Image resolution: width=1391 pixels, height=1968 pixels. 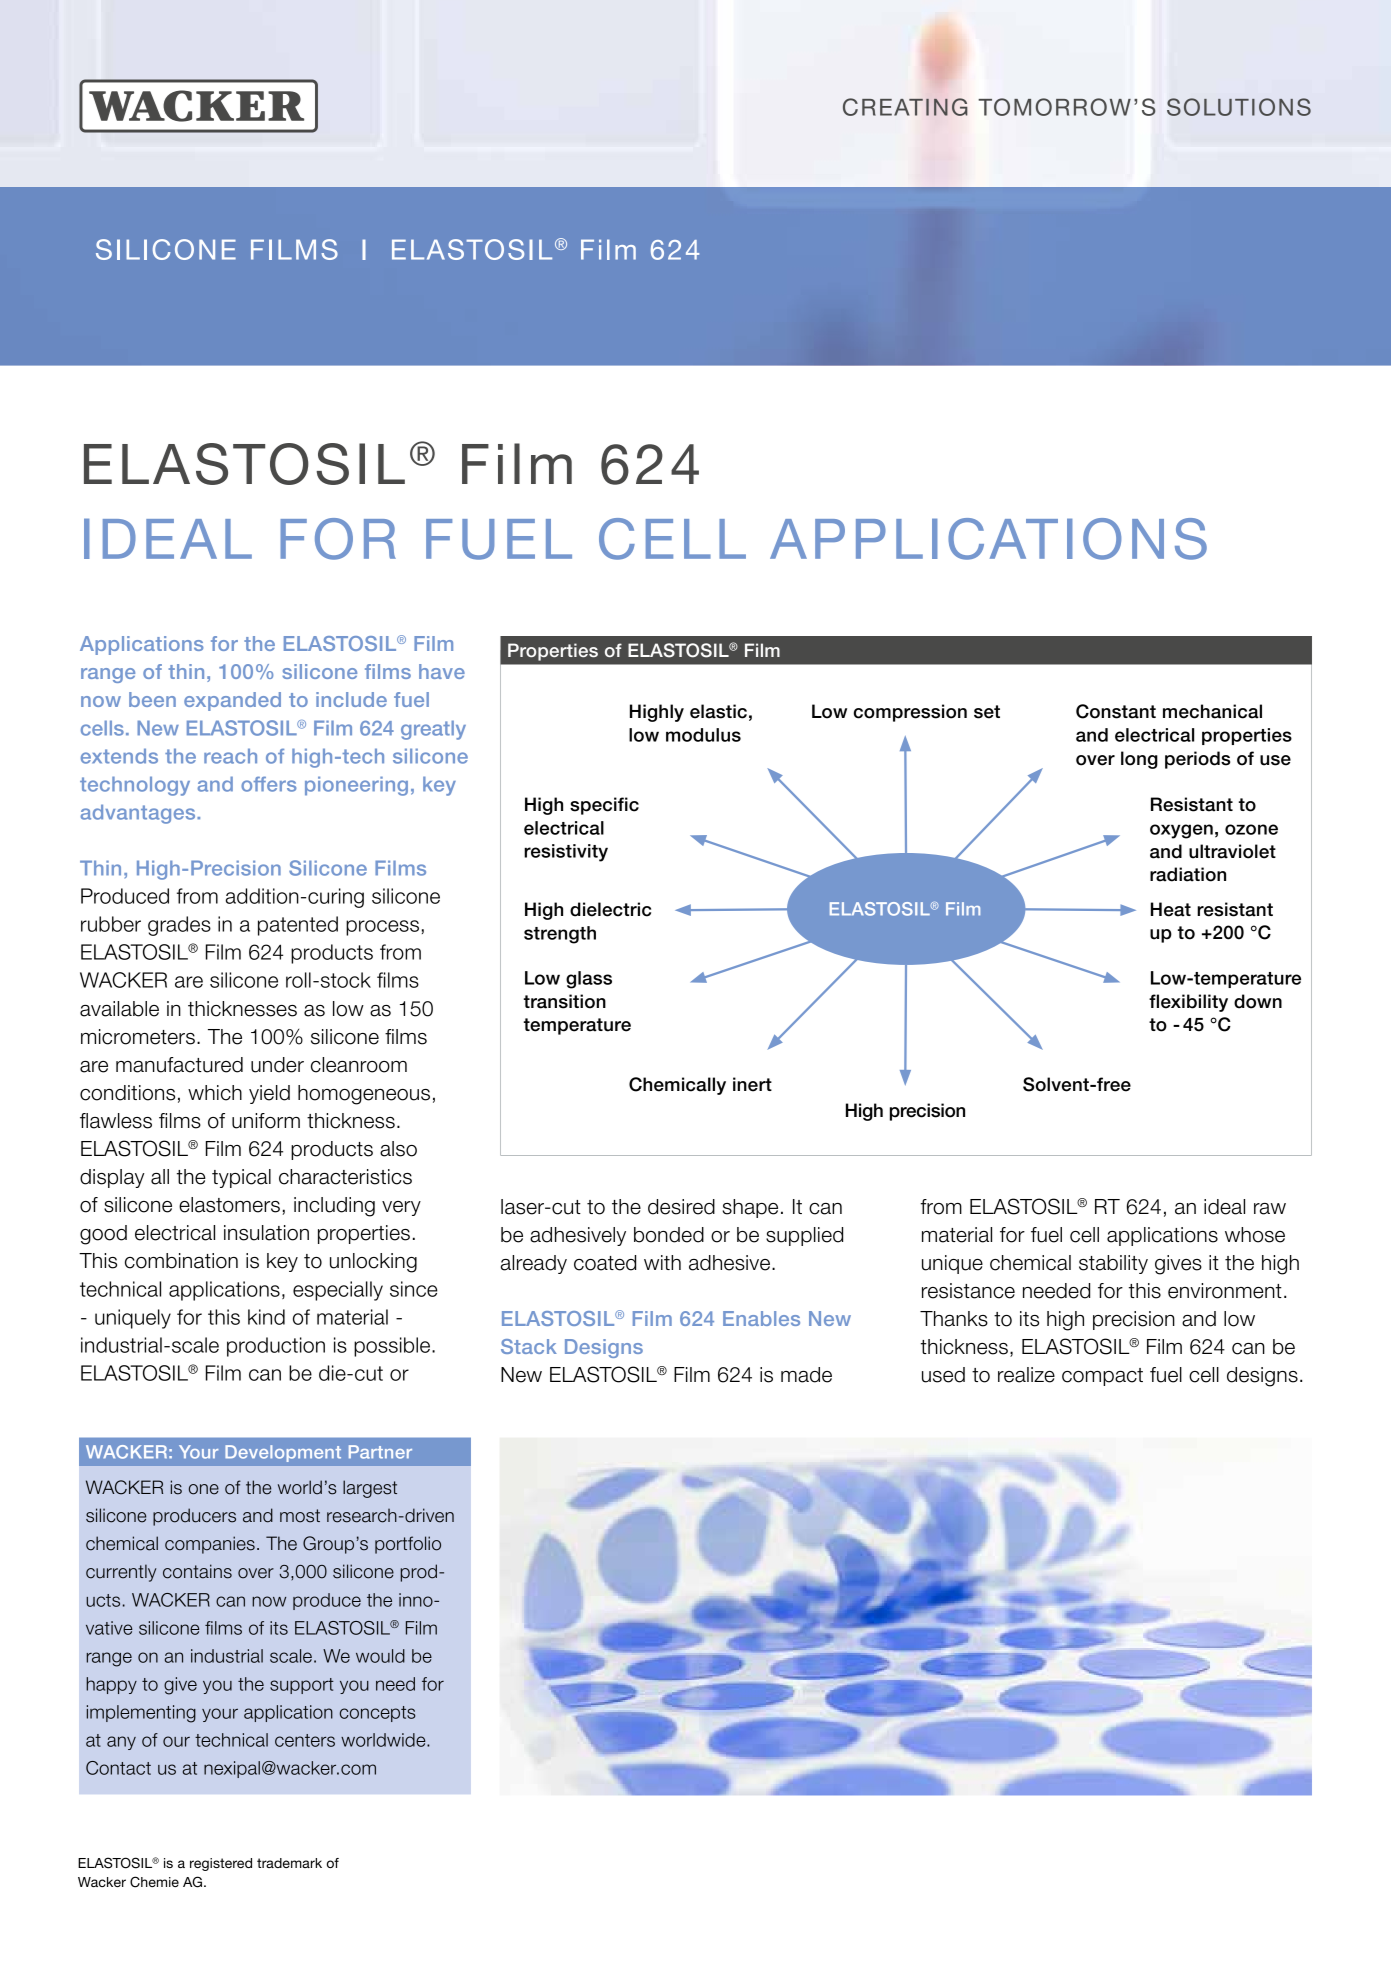 What do you see at coordinates (703, 735) in the screenshot?
I see `modulus` at bounding box center [703, 735].
